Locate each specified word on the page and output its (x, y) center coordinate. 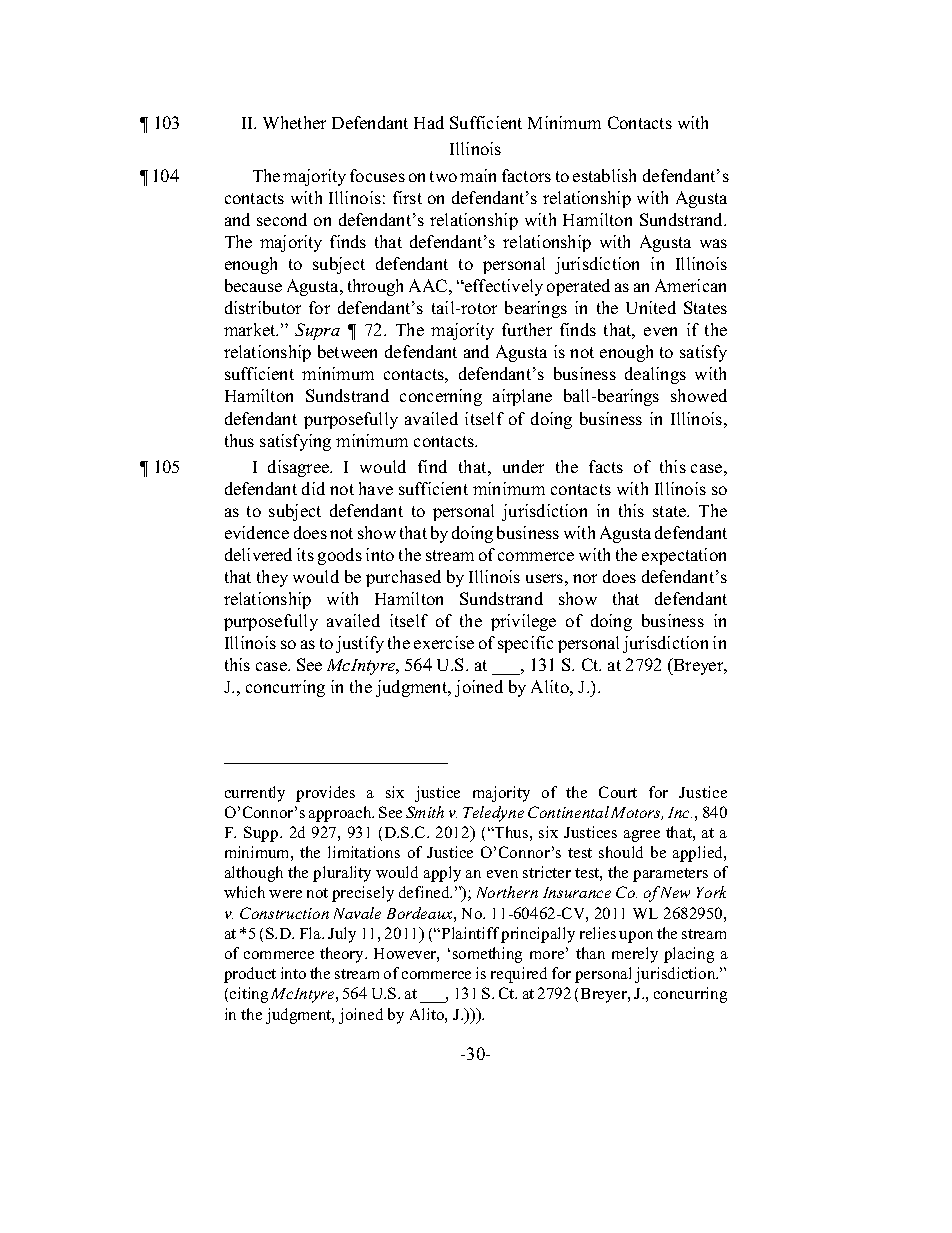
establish (604, 175)
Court (618, 792)
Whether (294, 122)
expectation (684, 556)
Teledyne (493, 814)
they (272, 578)
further (527, 329)
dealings (655, 375)
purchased (403, 578)
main (478, 175)
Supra (317, 331)
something (487, 955)
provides (325, 794)
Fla (311, 933)
